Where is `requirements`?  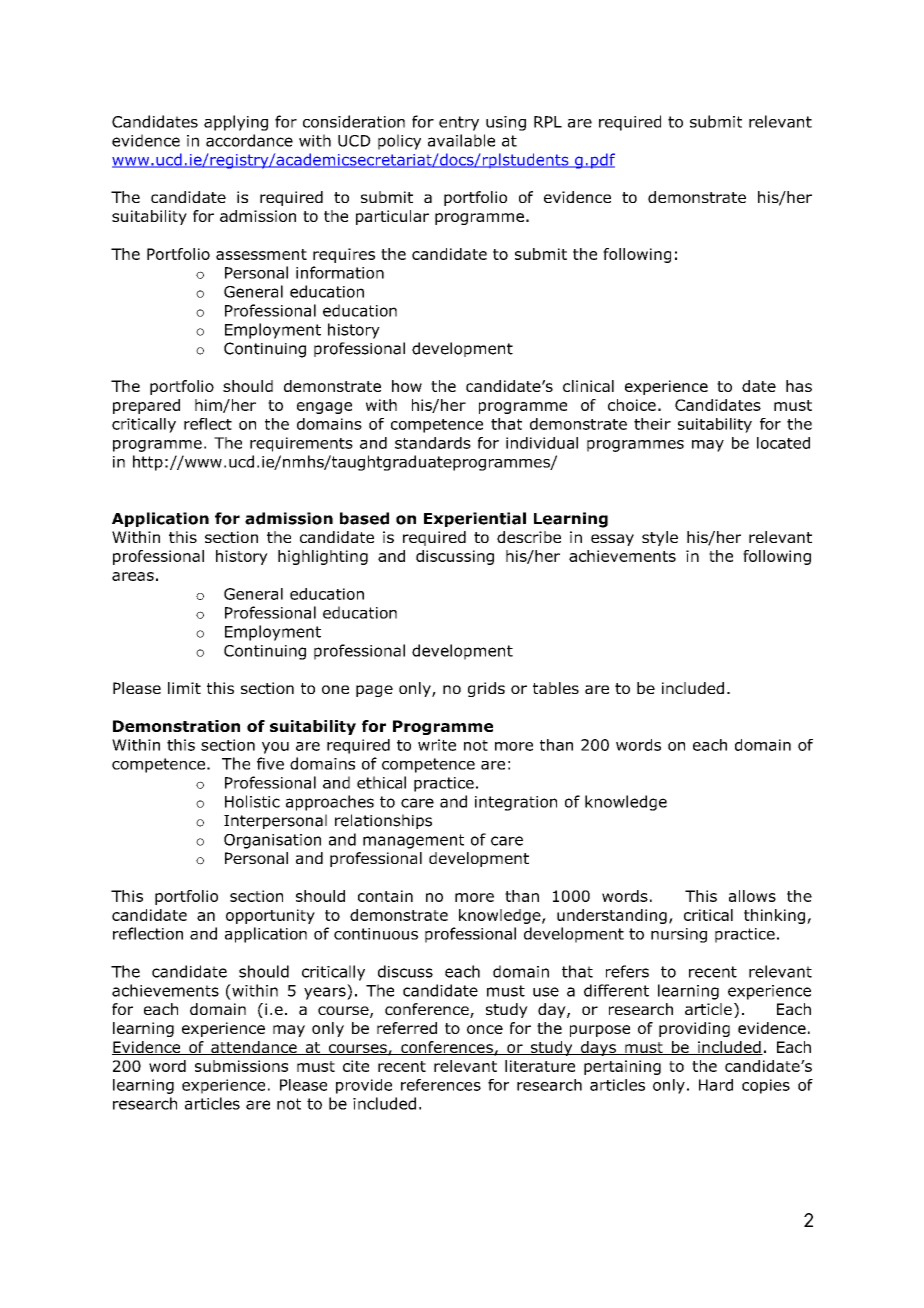 requirements is located at coordinates (301, 444).
